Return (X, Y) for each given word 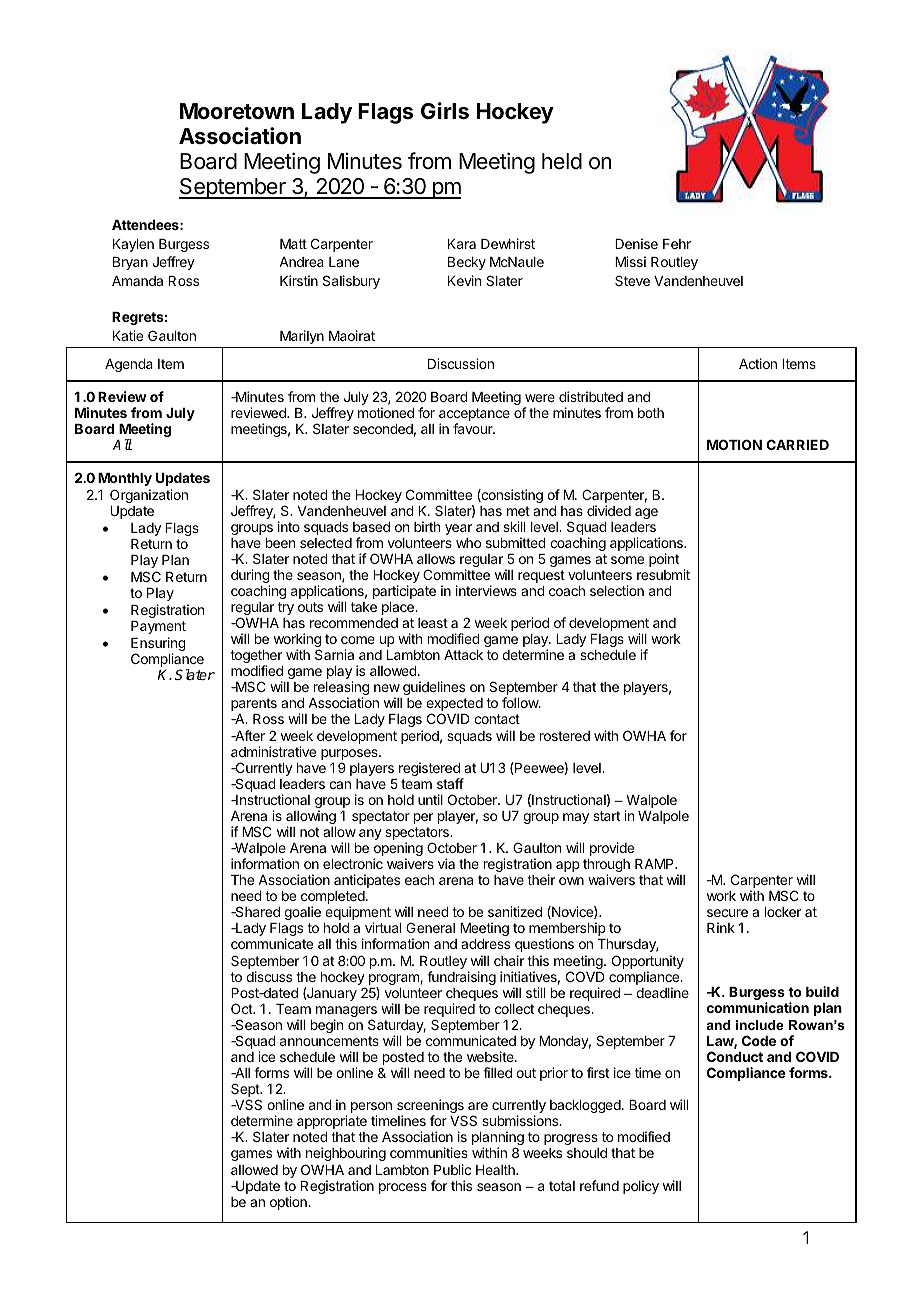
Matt (293, 244)
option (289, 1203)
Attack (463, 655)
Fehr (677, 244)
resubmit (663, 574)
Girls (445, 111)
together (256, 658)
